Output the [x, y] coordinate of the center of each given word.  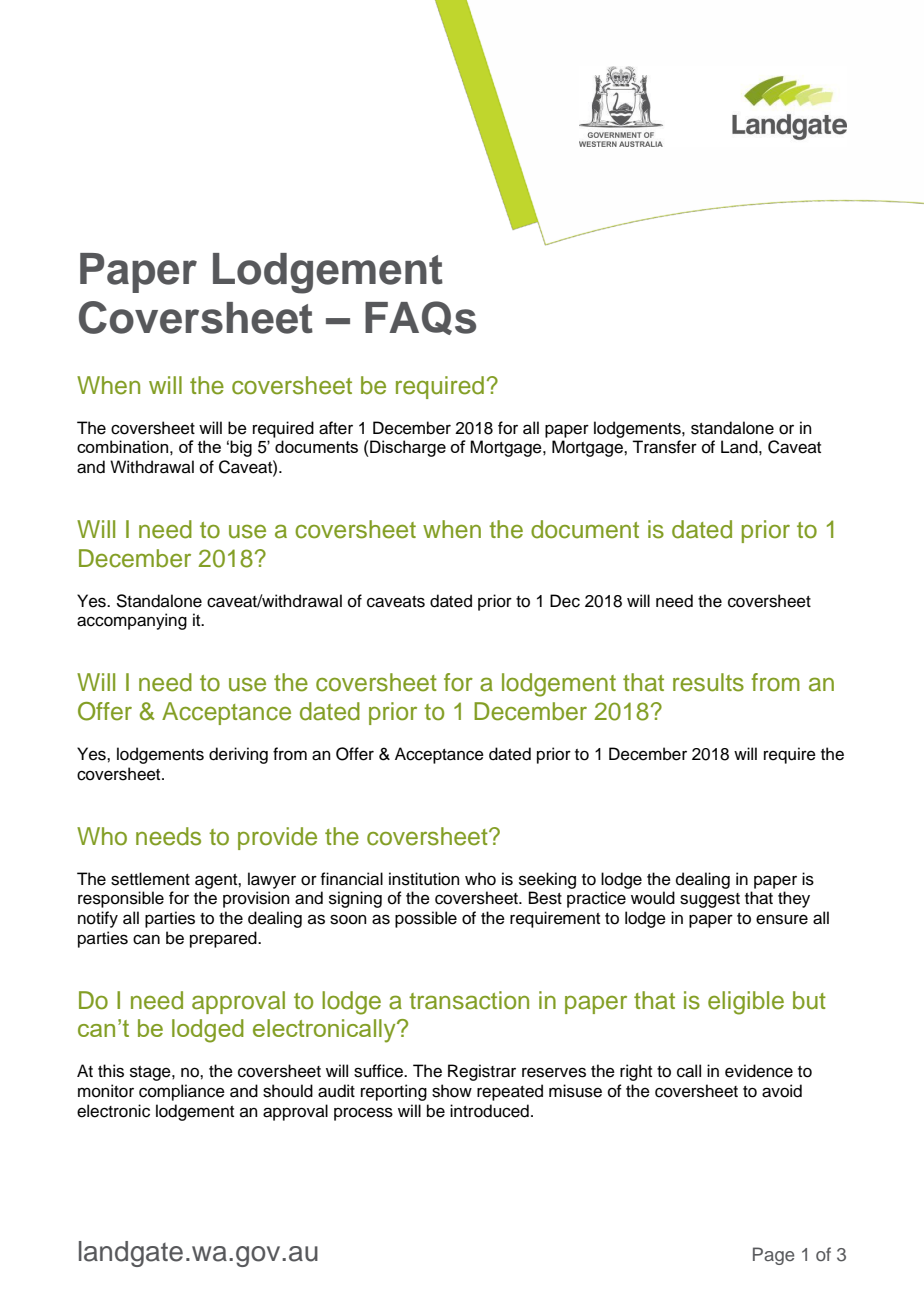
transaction [469, 1000]
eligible [746, 1003]
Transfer [664, 447]
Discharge [407, 448]
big [241, 448]
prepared [224, 939]
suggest [710, 900]
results [708, 682]
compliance [182, 1092]
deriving [238, 755]
